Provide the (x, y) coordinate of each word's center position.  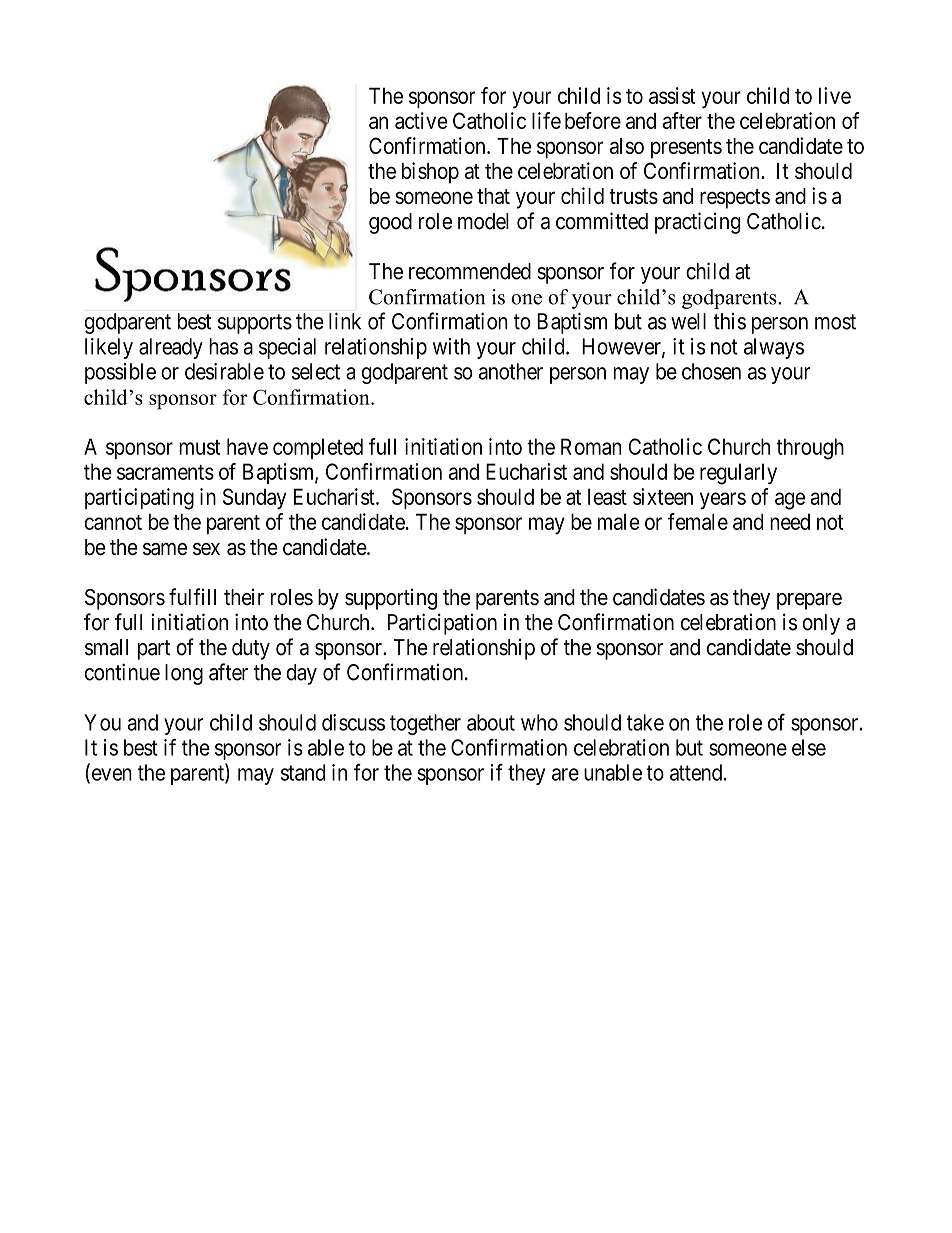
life (546, 120)
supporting (391, 599)
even (110, 775)
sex (206, 549)
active (421, 120)
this (729, 321)
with (451, 346)
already (171, 348)
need (790, 521)
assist (672, 95)
